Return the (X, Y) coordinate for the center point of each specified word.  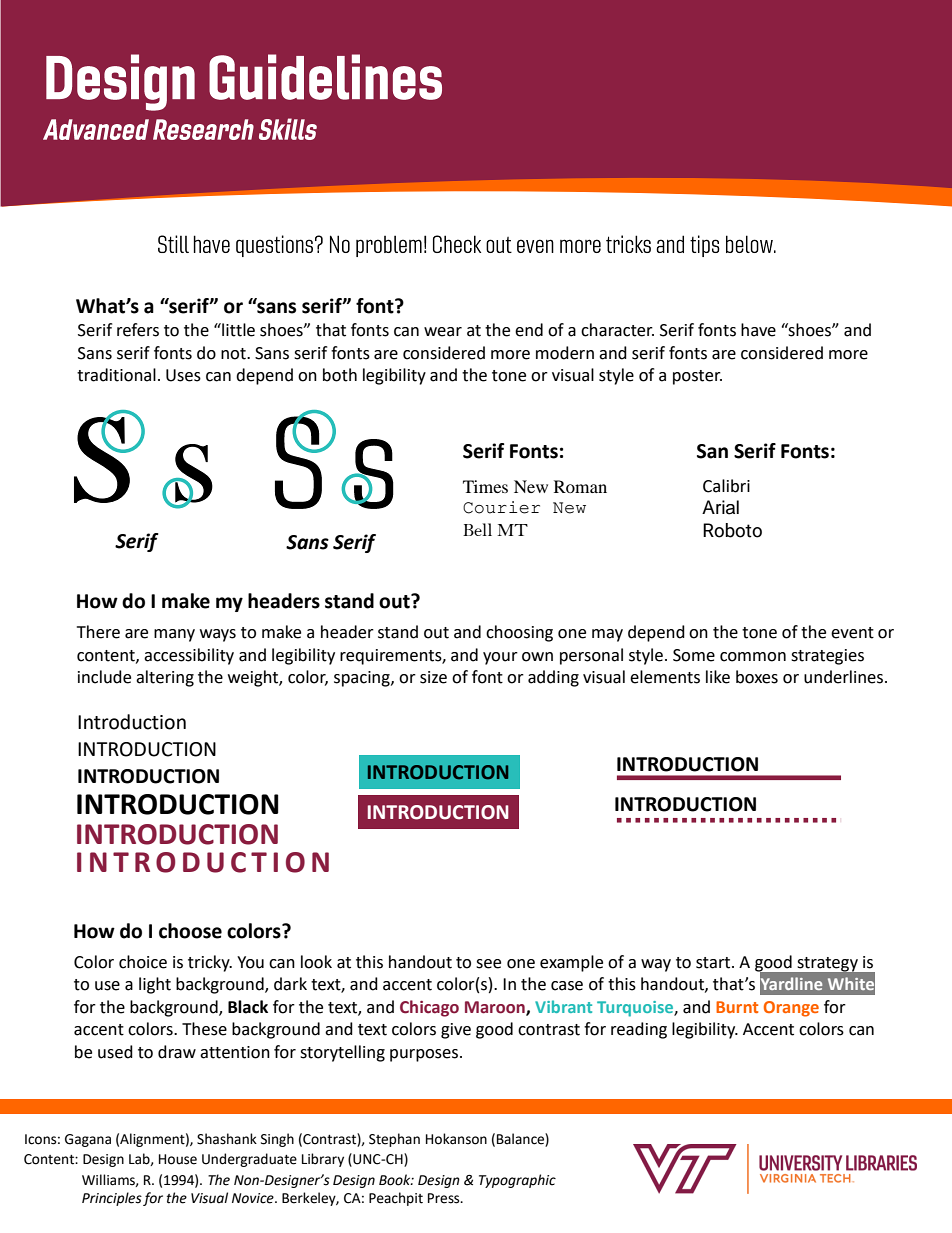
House (178, 1159)
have (758, 330)
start (714, 963)
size (433, 677)
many (174, 635)
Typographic (517, 1181)
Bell (477, 529)
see (488, 964)
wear (443, 332)
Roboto (732, 530)
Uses (183, 375)
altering (165, 678)
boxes (757, 677)
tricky (210, 963)
